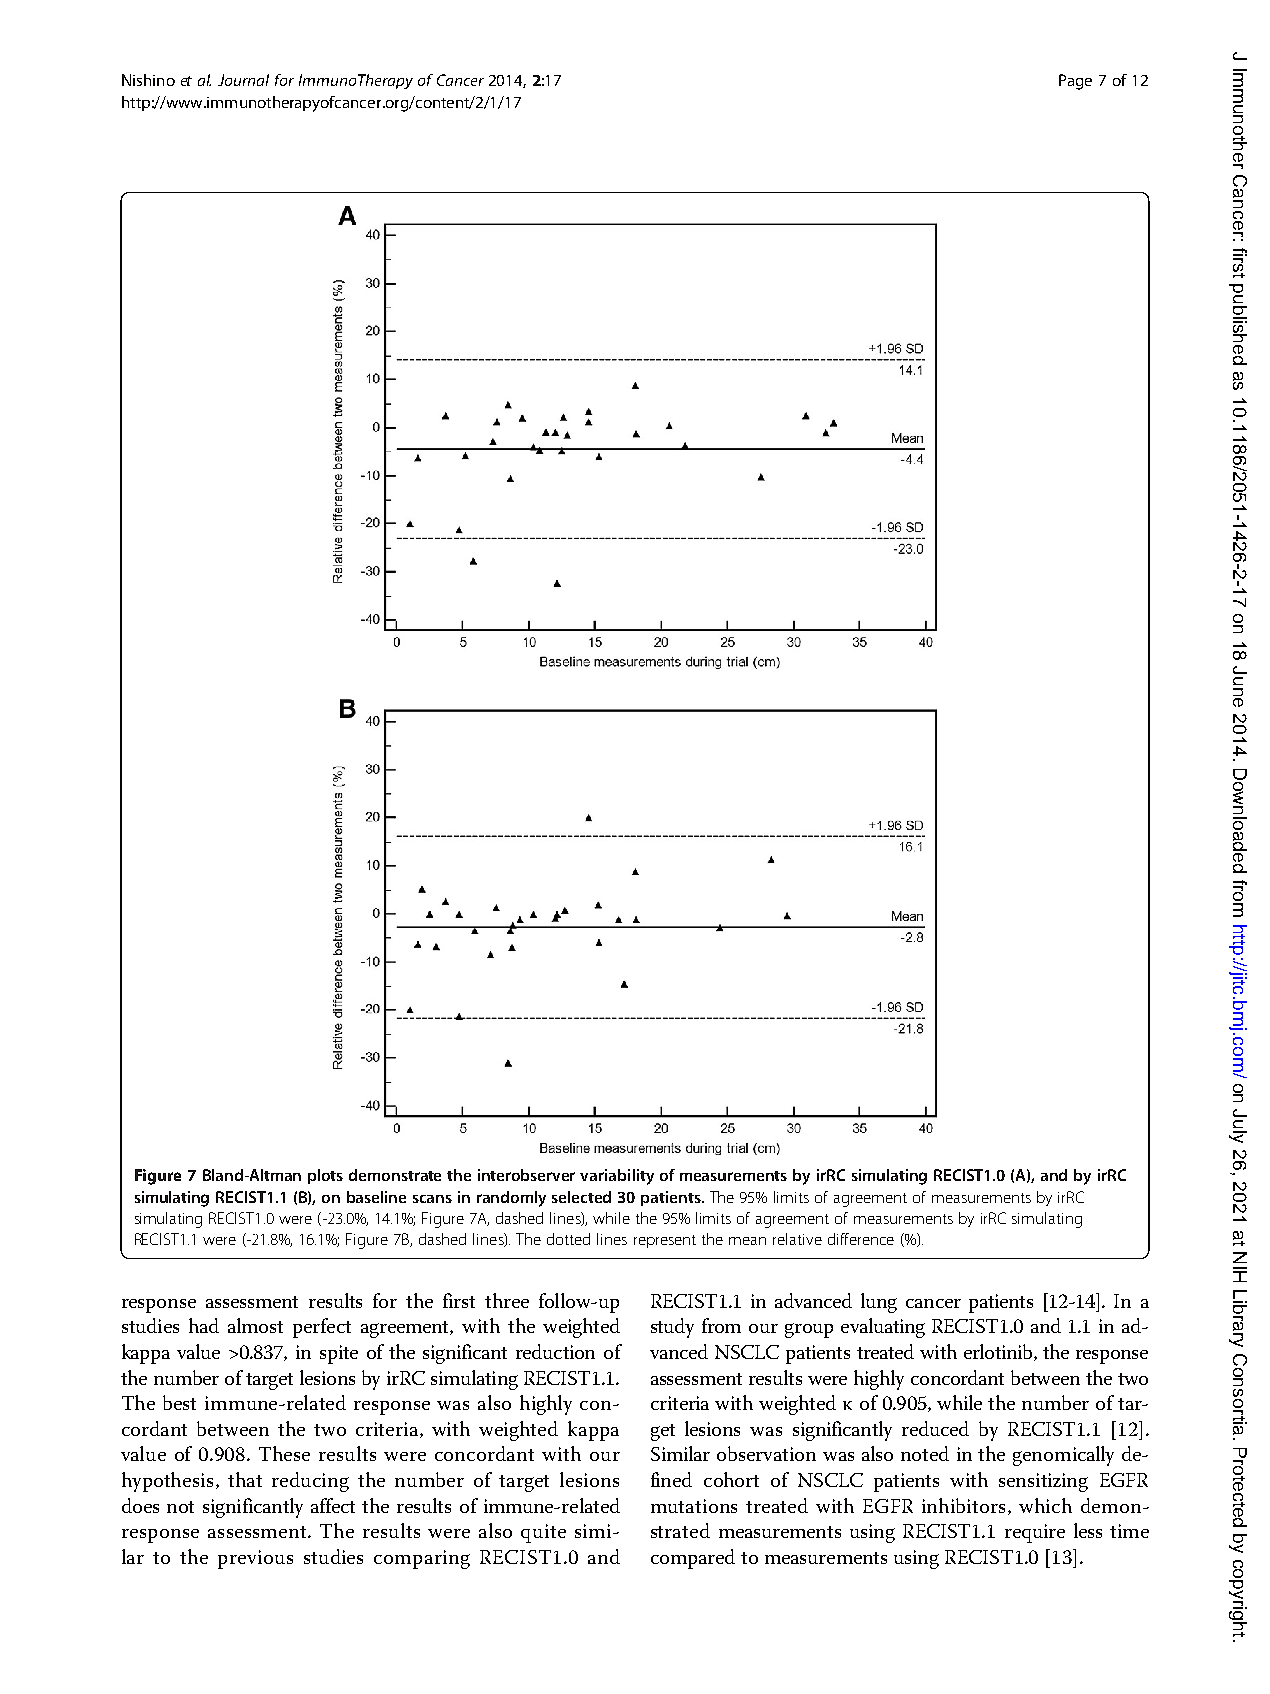  Describe the element at coordinates (747, 1241) in the screenshot. I see `mean` at that location.
